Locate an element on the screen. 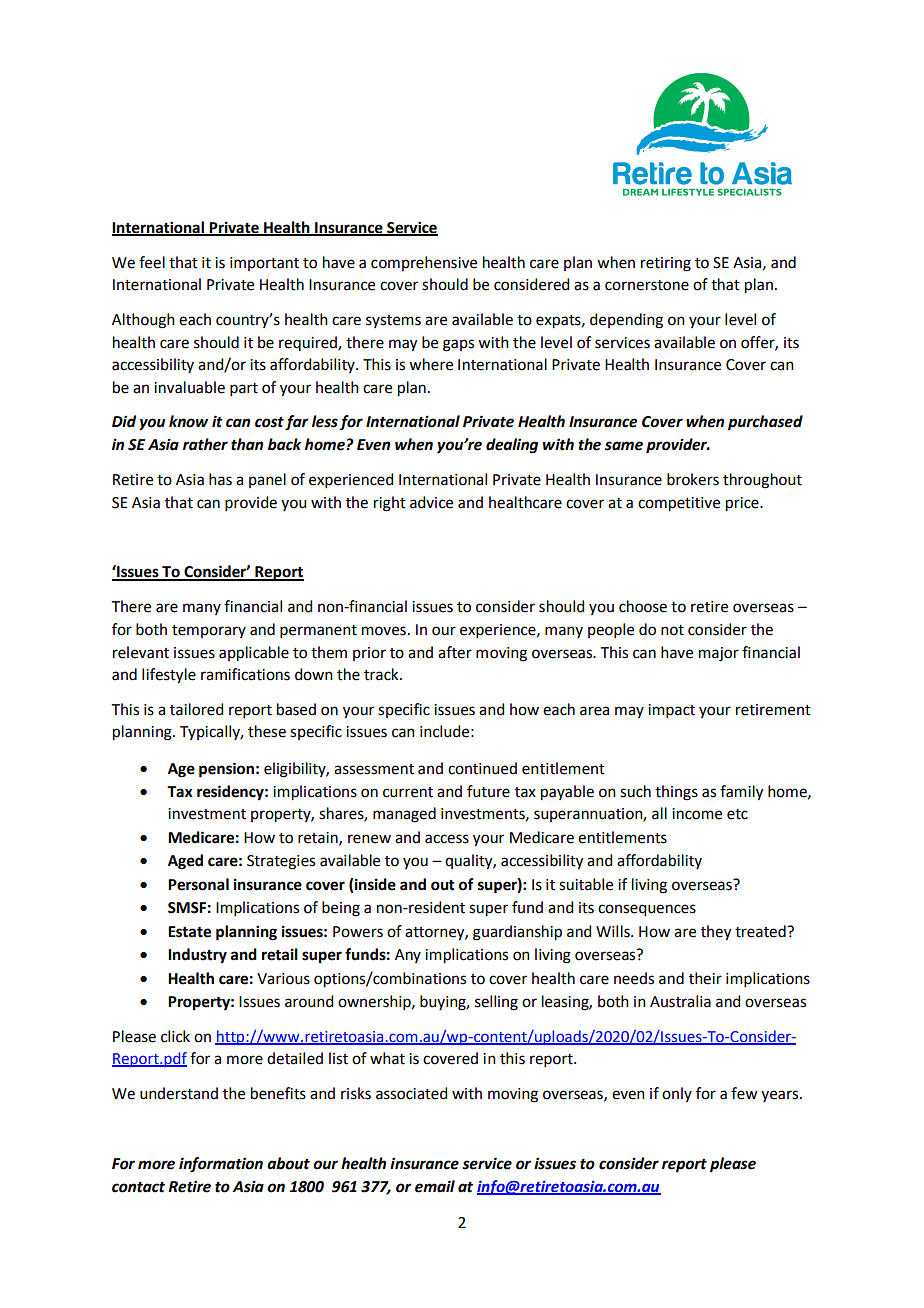  only is located at coordinates (677, 1094).
